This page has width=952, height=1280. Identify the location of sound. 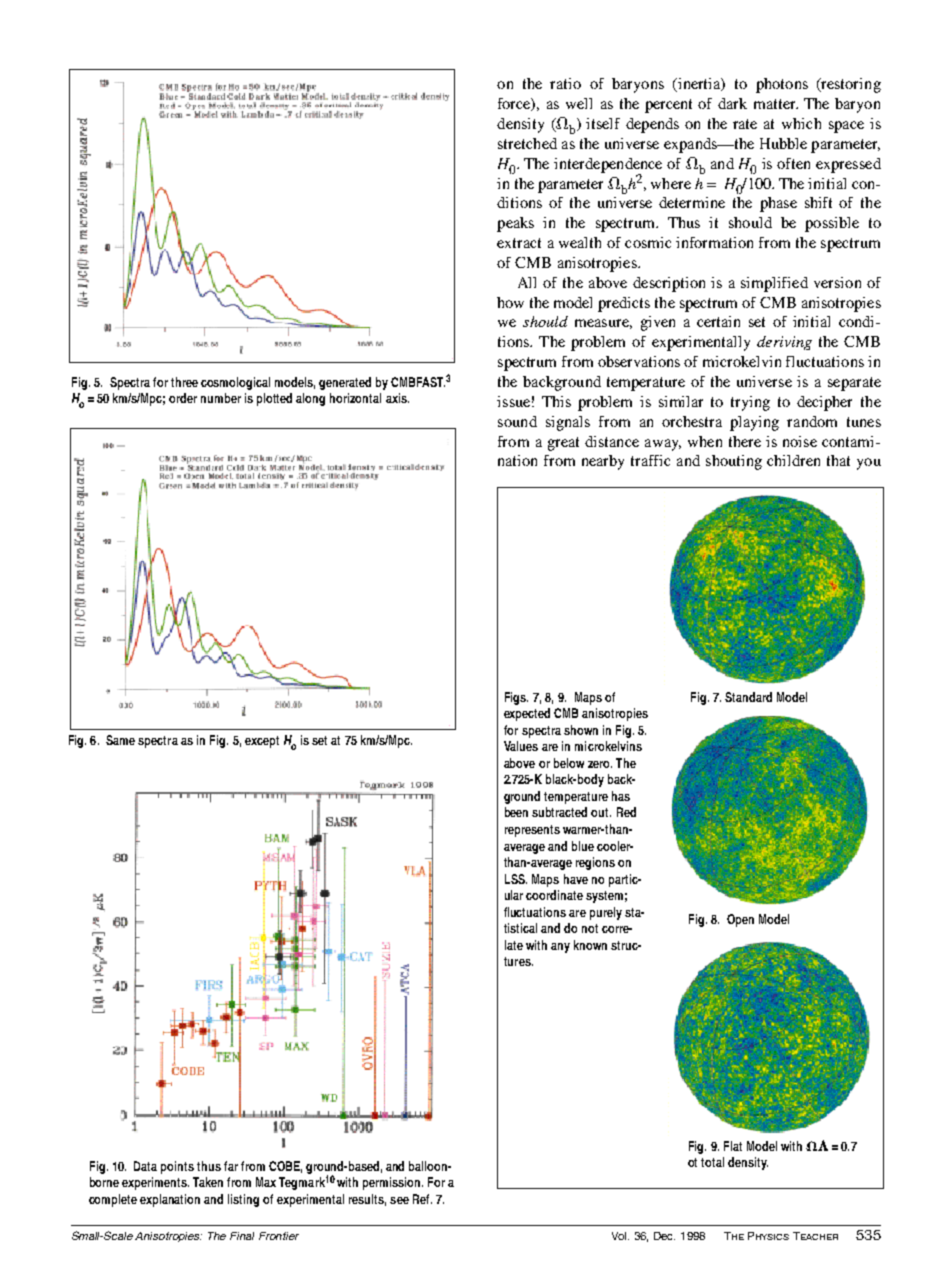
(517, 421).
